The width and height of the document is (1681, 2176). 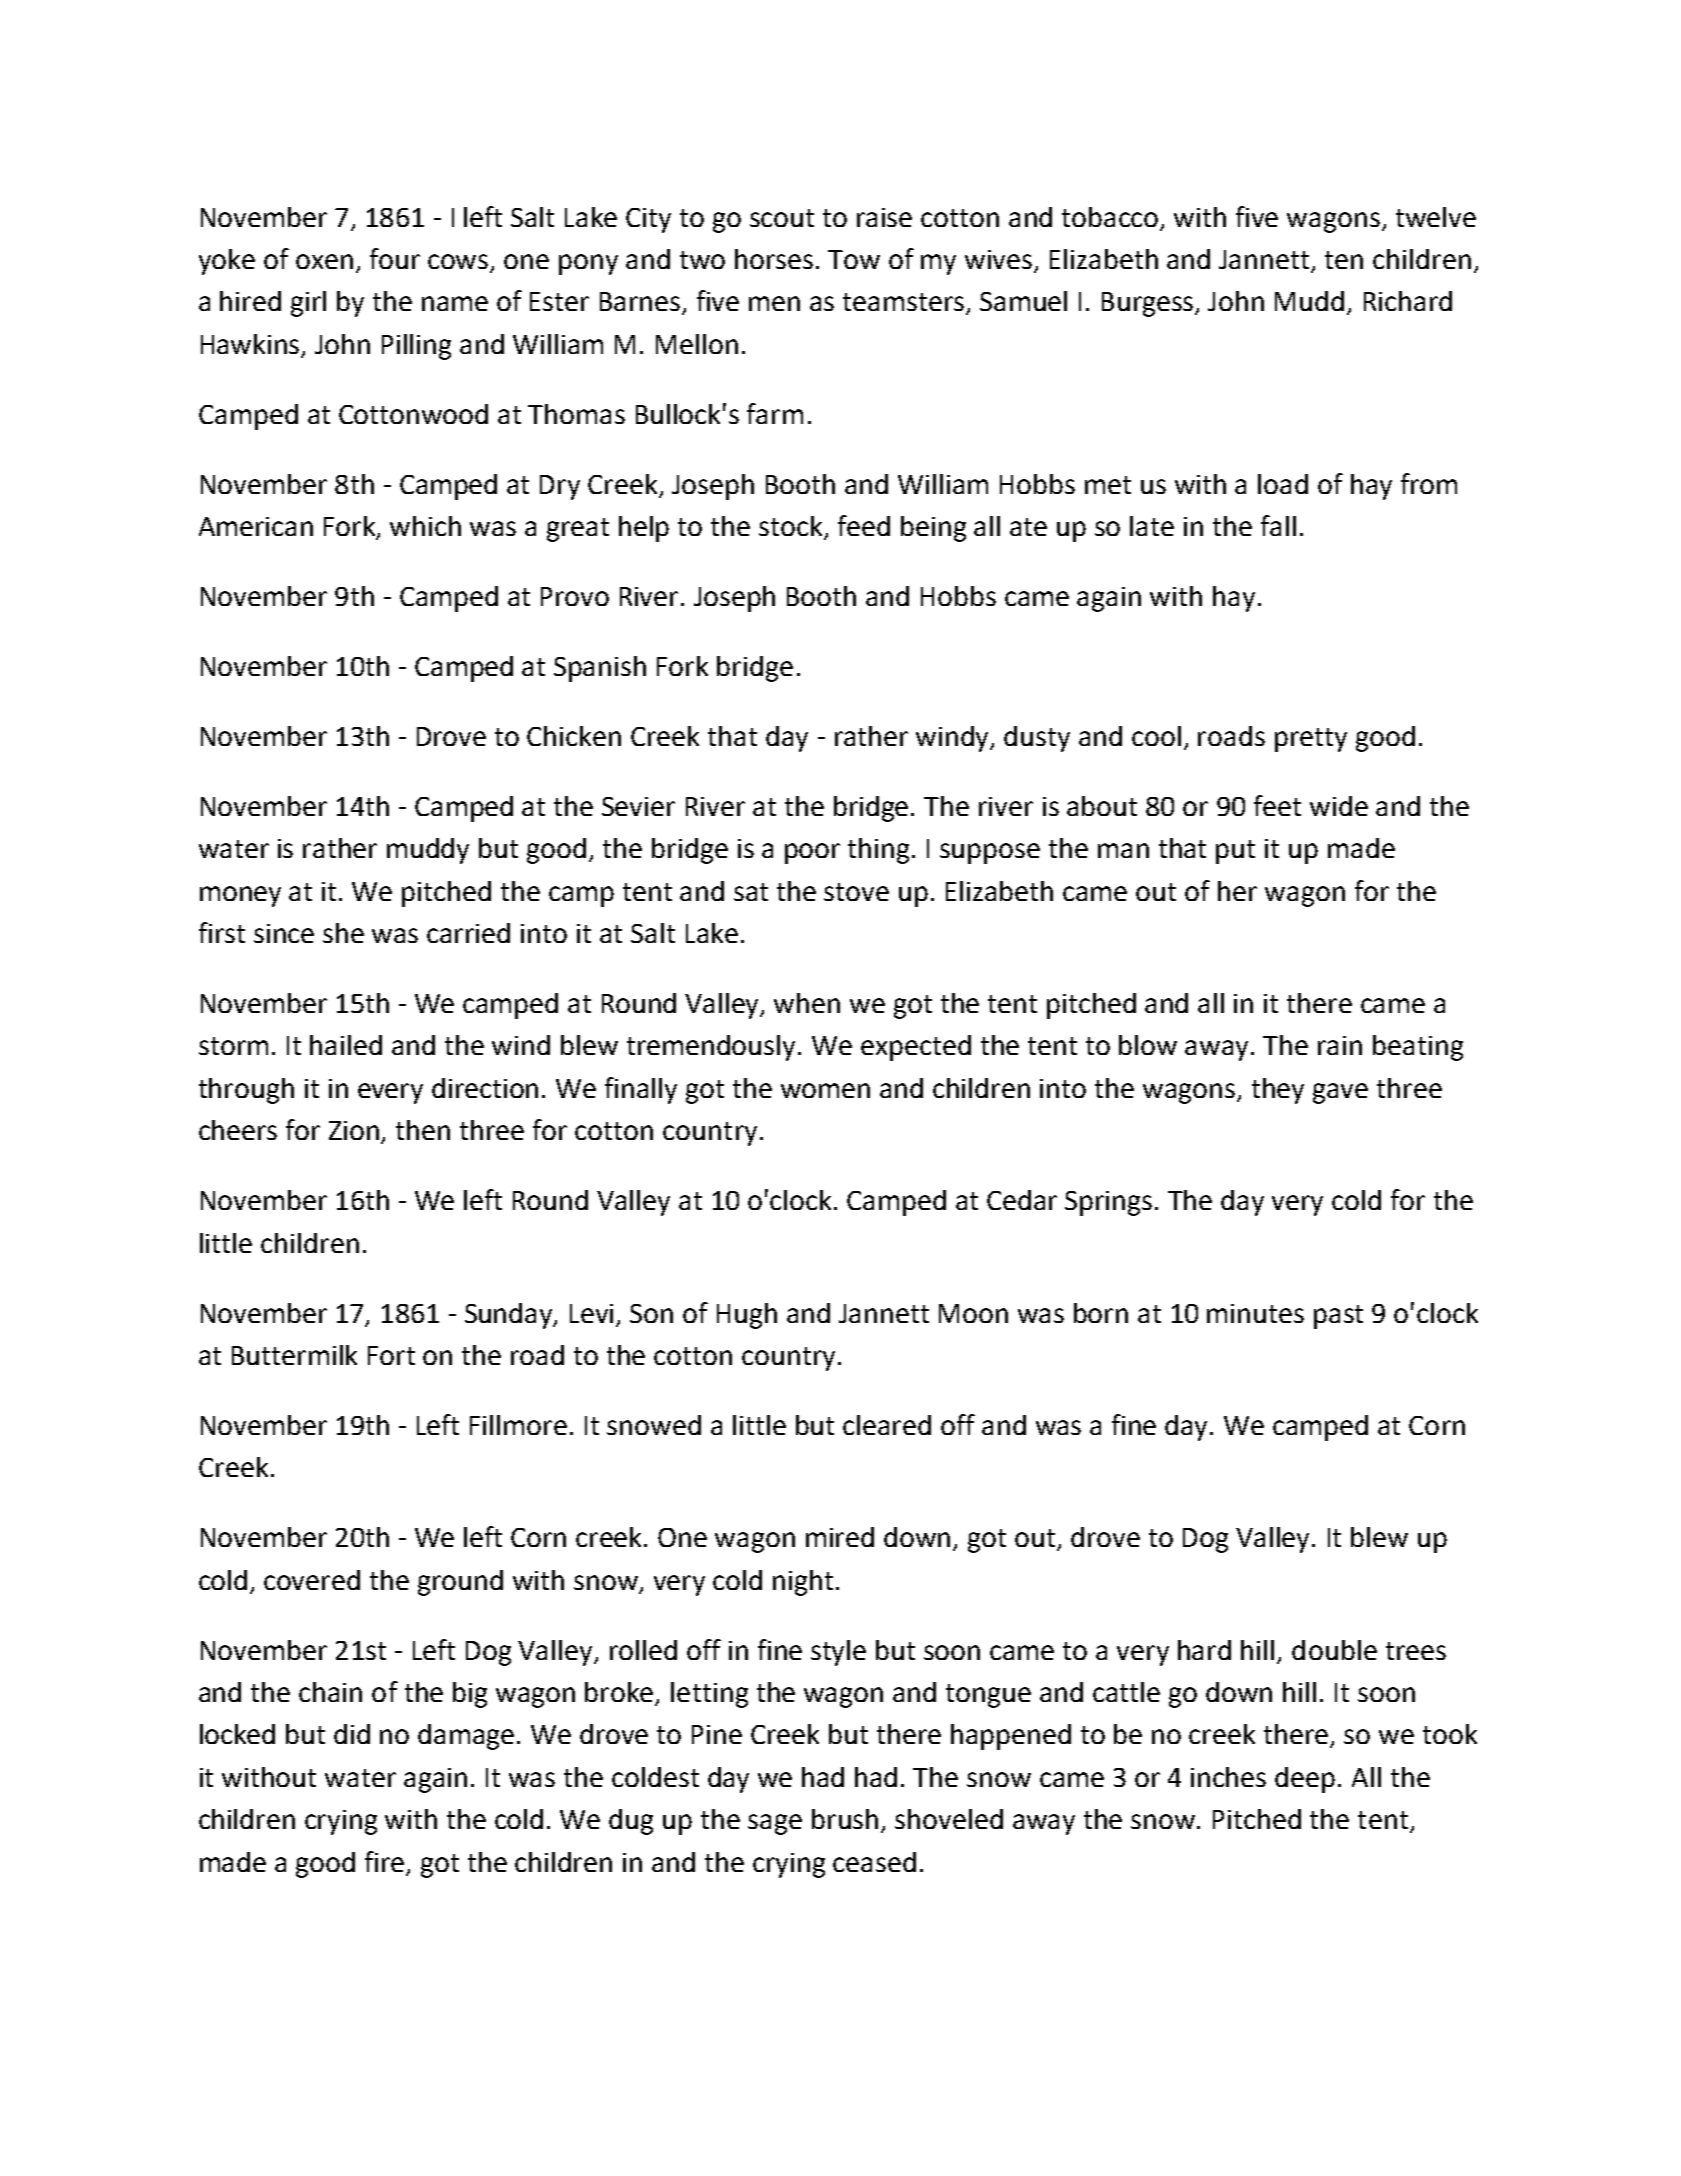 I want to click on hailed, so click(x=346, y=1045).
